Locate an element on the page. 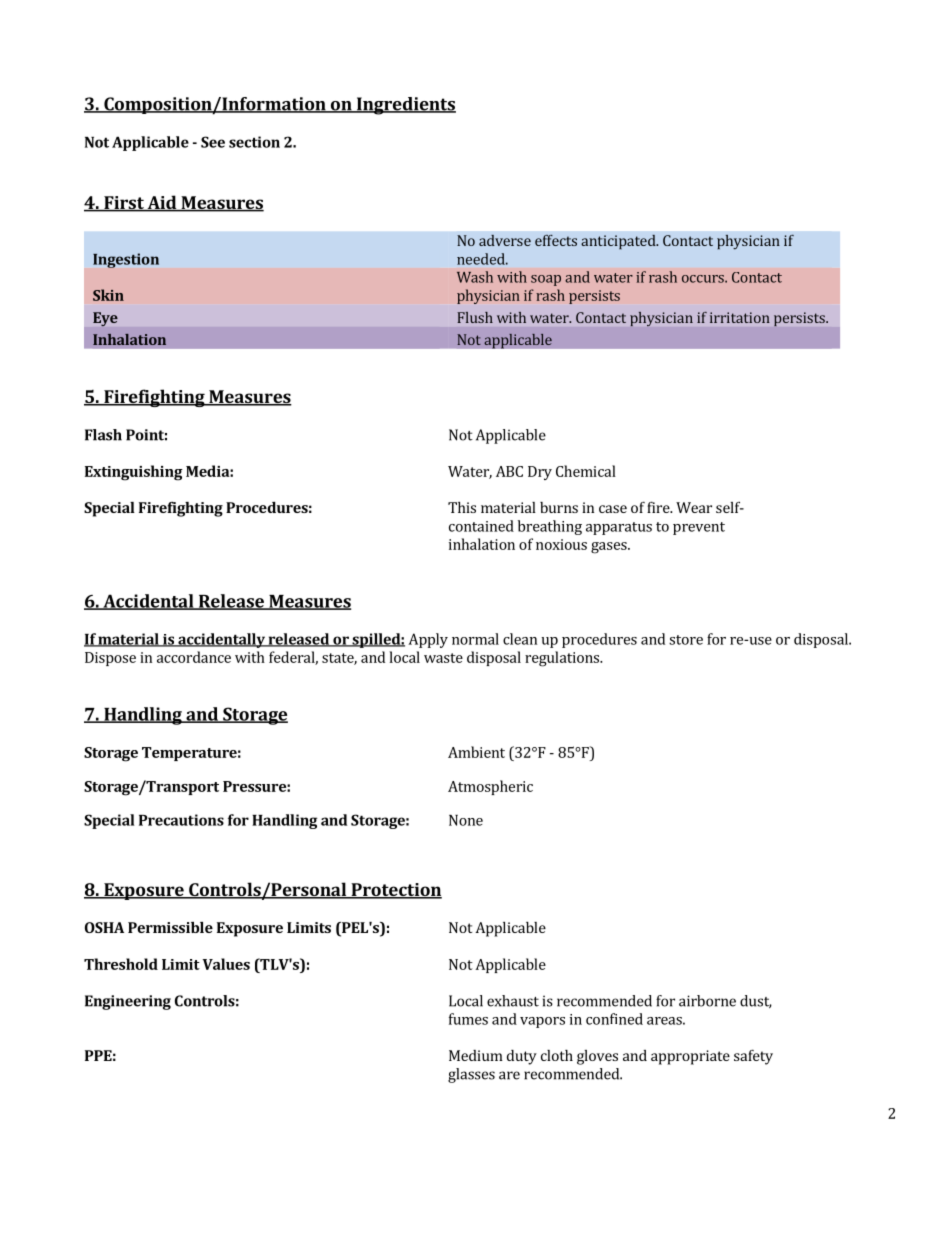  store is located at coordinates (686, 640).
